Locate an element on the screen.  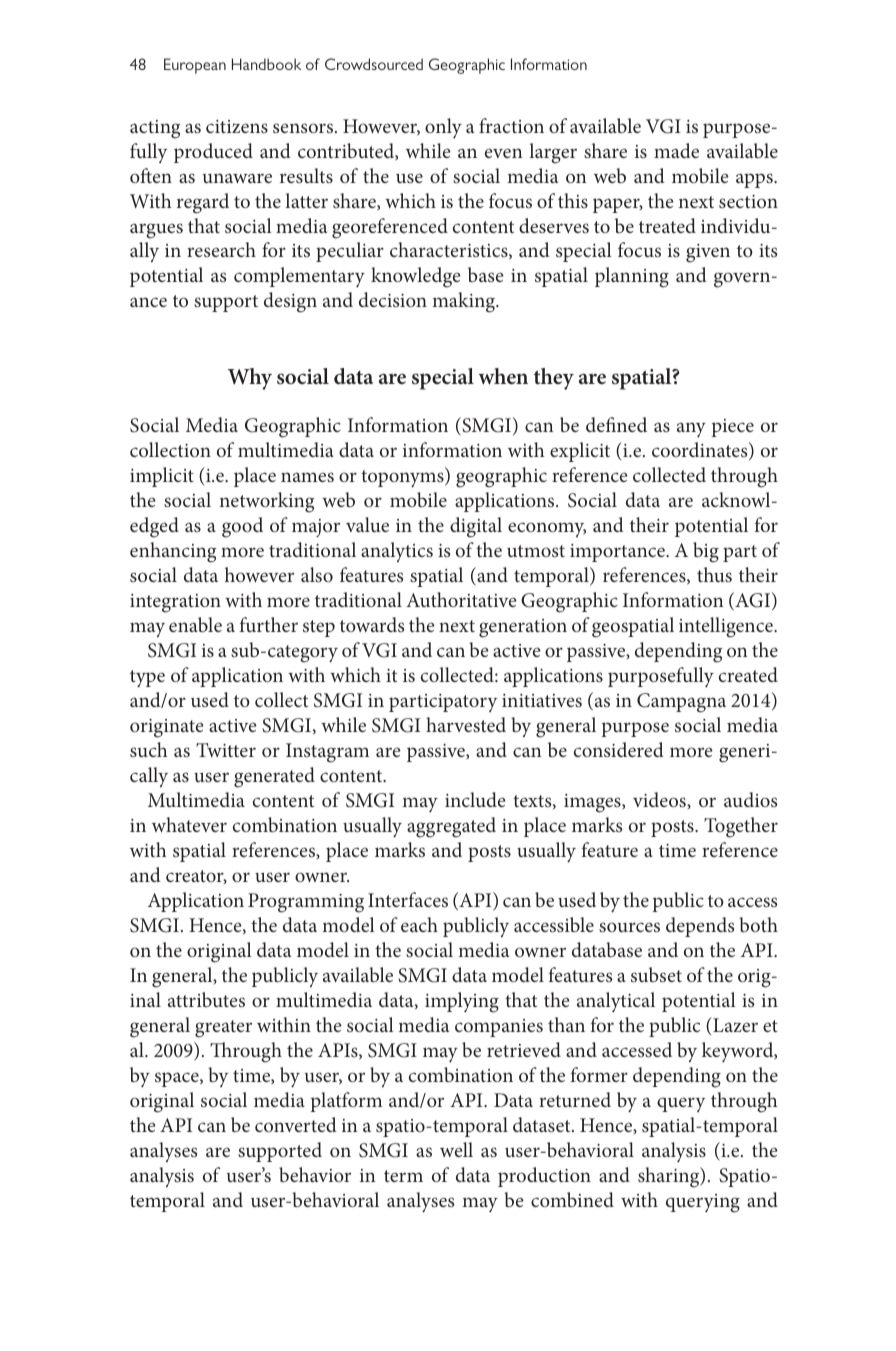
Authoritative is located at coordinates (461, 599).
